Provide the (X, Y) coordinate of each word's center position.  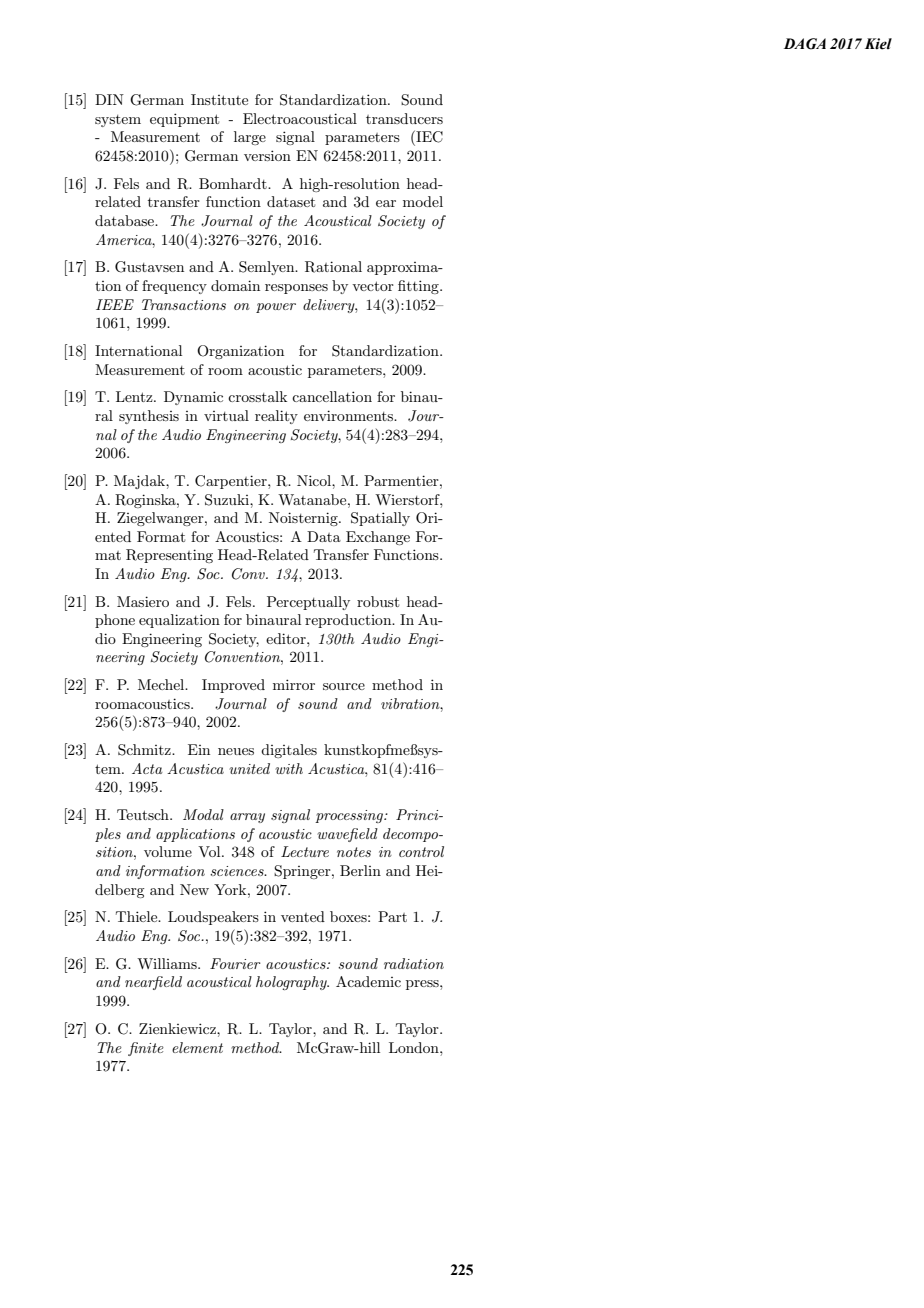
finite (146, 1049)
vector (373, 286)
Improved (233, 686)
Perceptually (308, 603)
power (276, 308)
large (250, 138)
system (118, 121)
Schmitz (145, 750)
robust (378, 601)
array (247, 818)
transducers (404, 118)
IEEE (115, 304)
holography (292, 983)
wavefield (347, 835)
